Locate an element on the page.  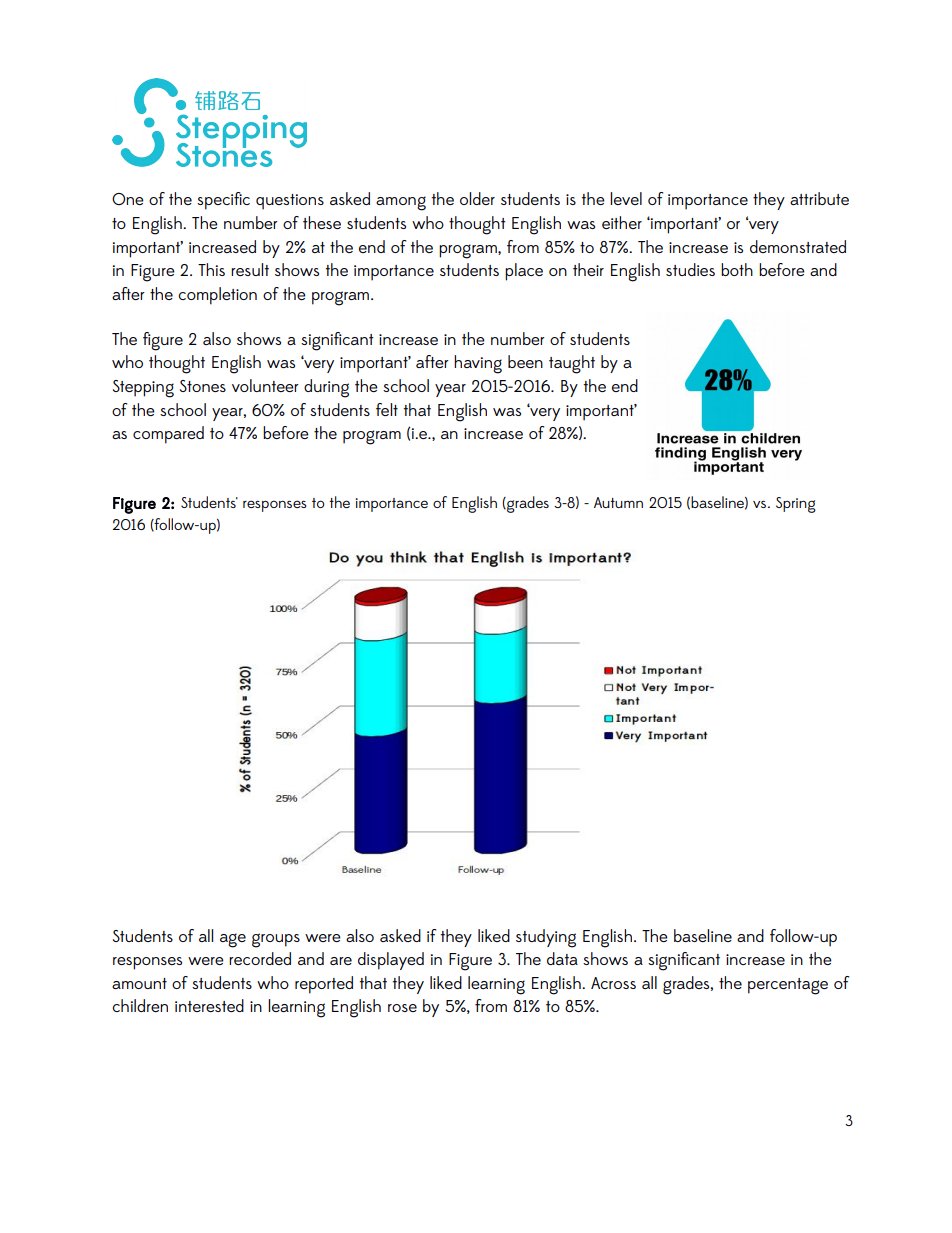
interested is located at coordinates (209, 1005).
